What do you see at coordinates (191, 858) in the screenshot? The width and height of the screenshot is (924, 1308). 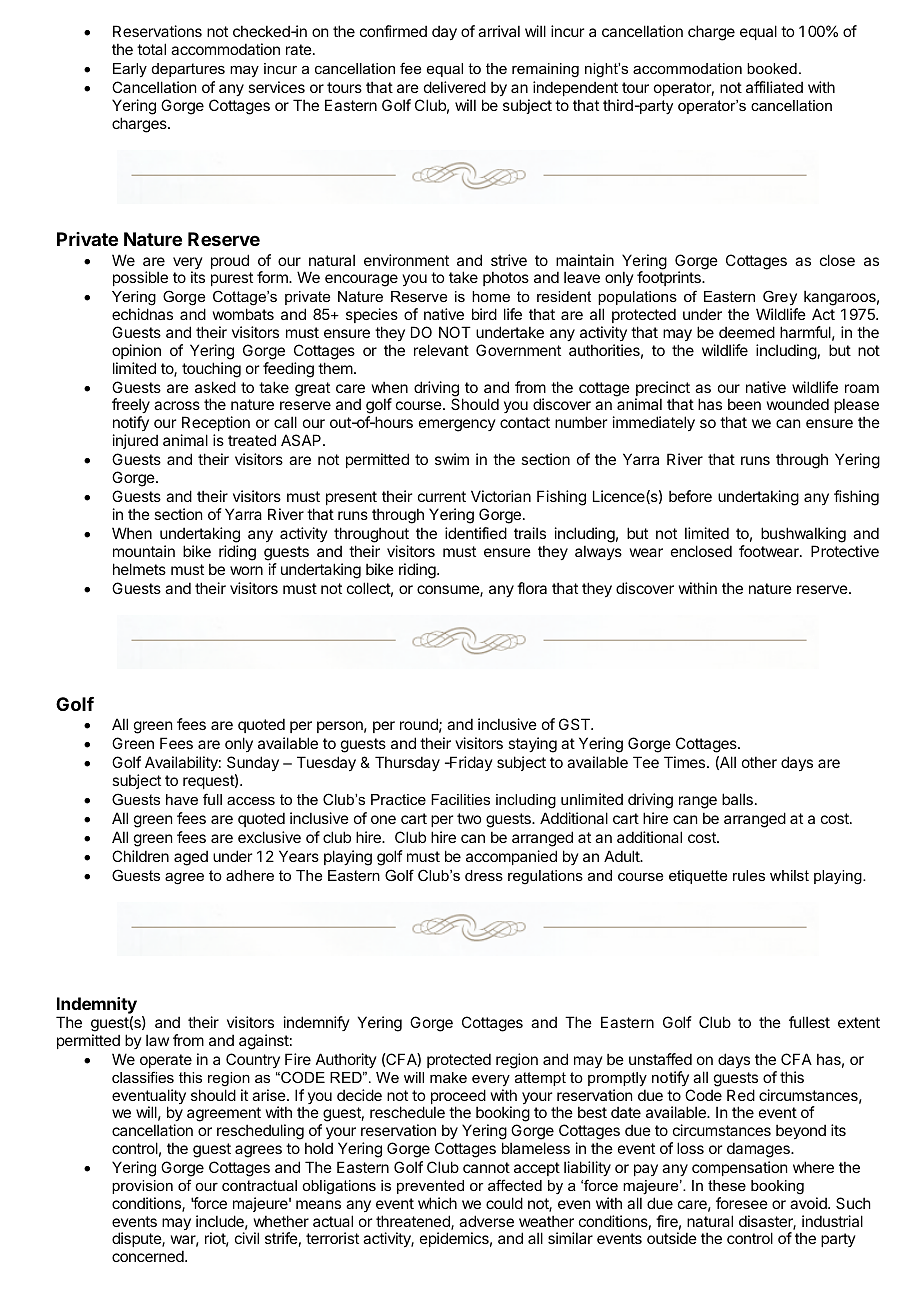 I see `aged` at bounding box center [191, 858].
